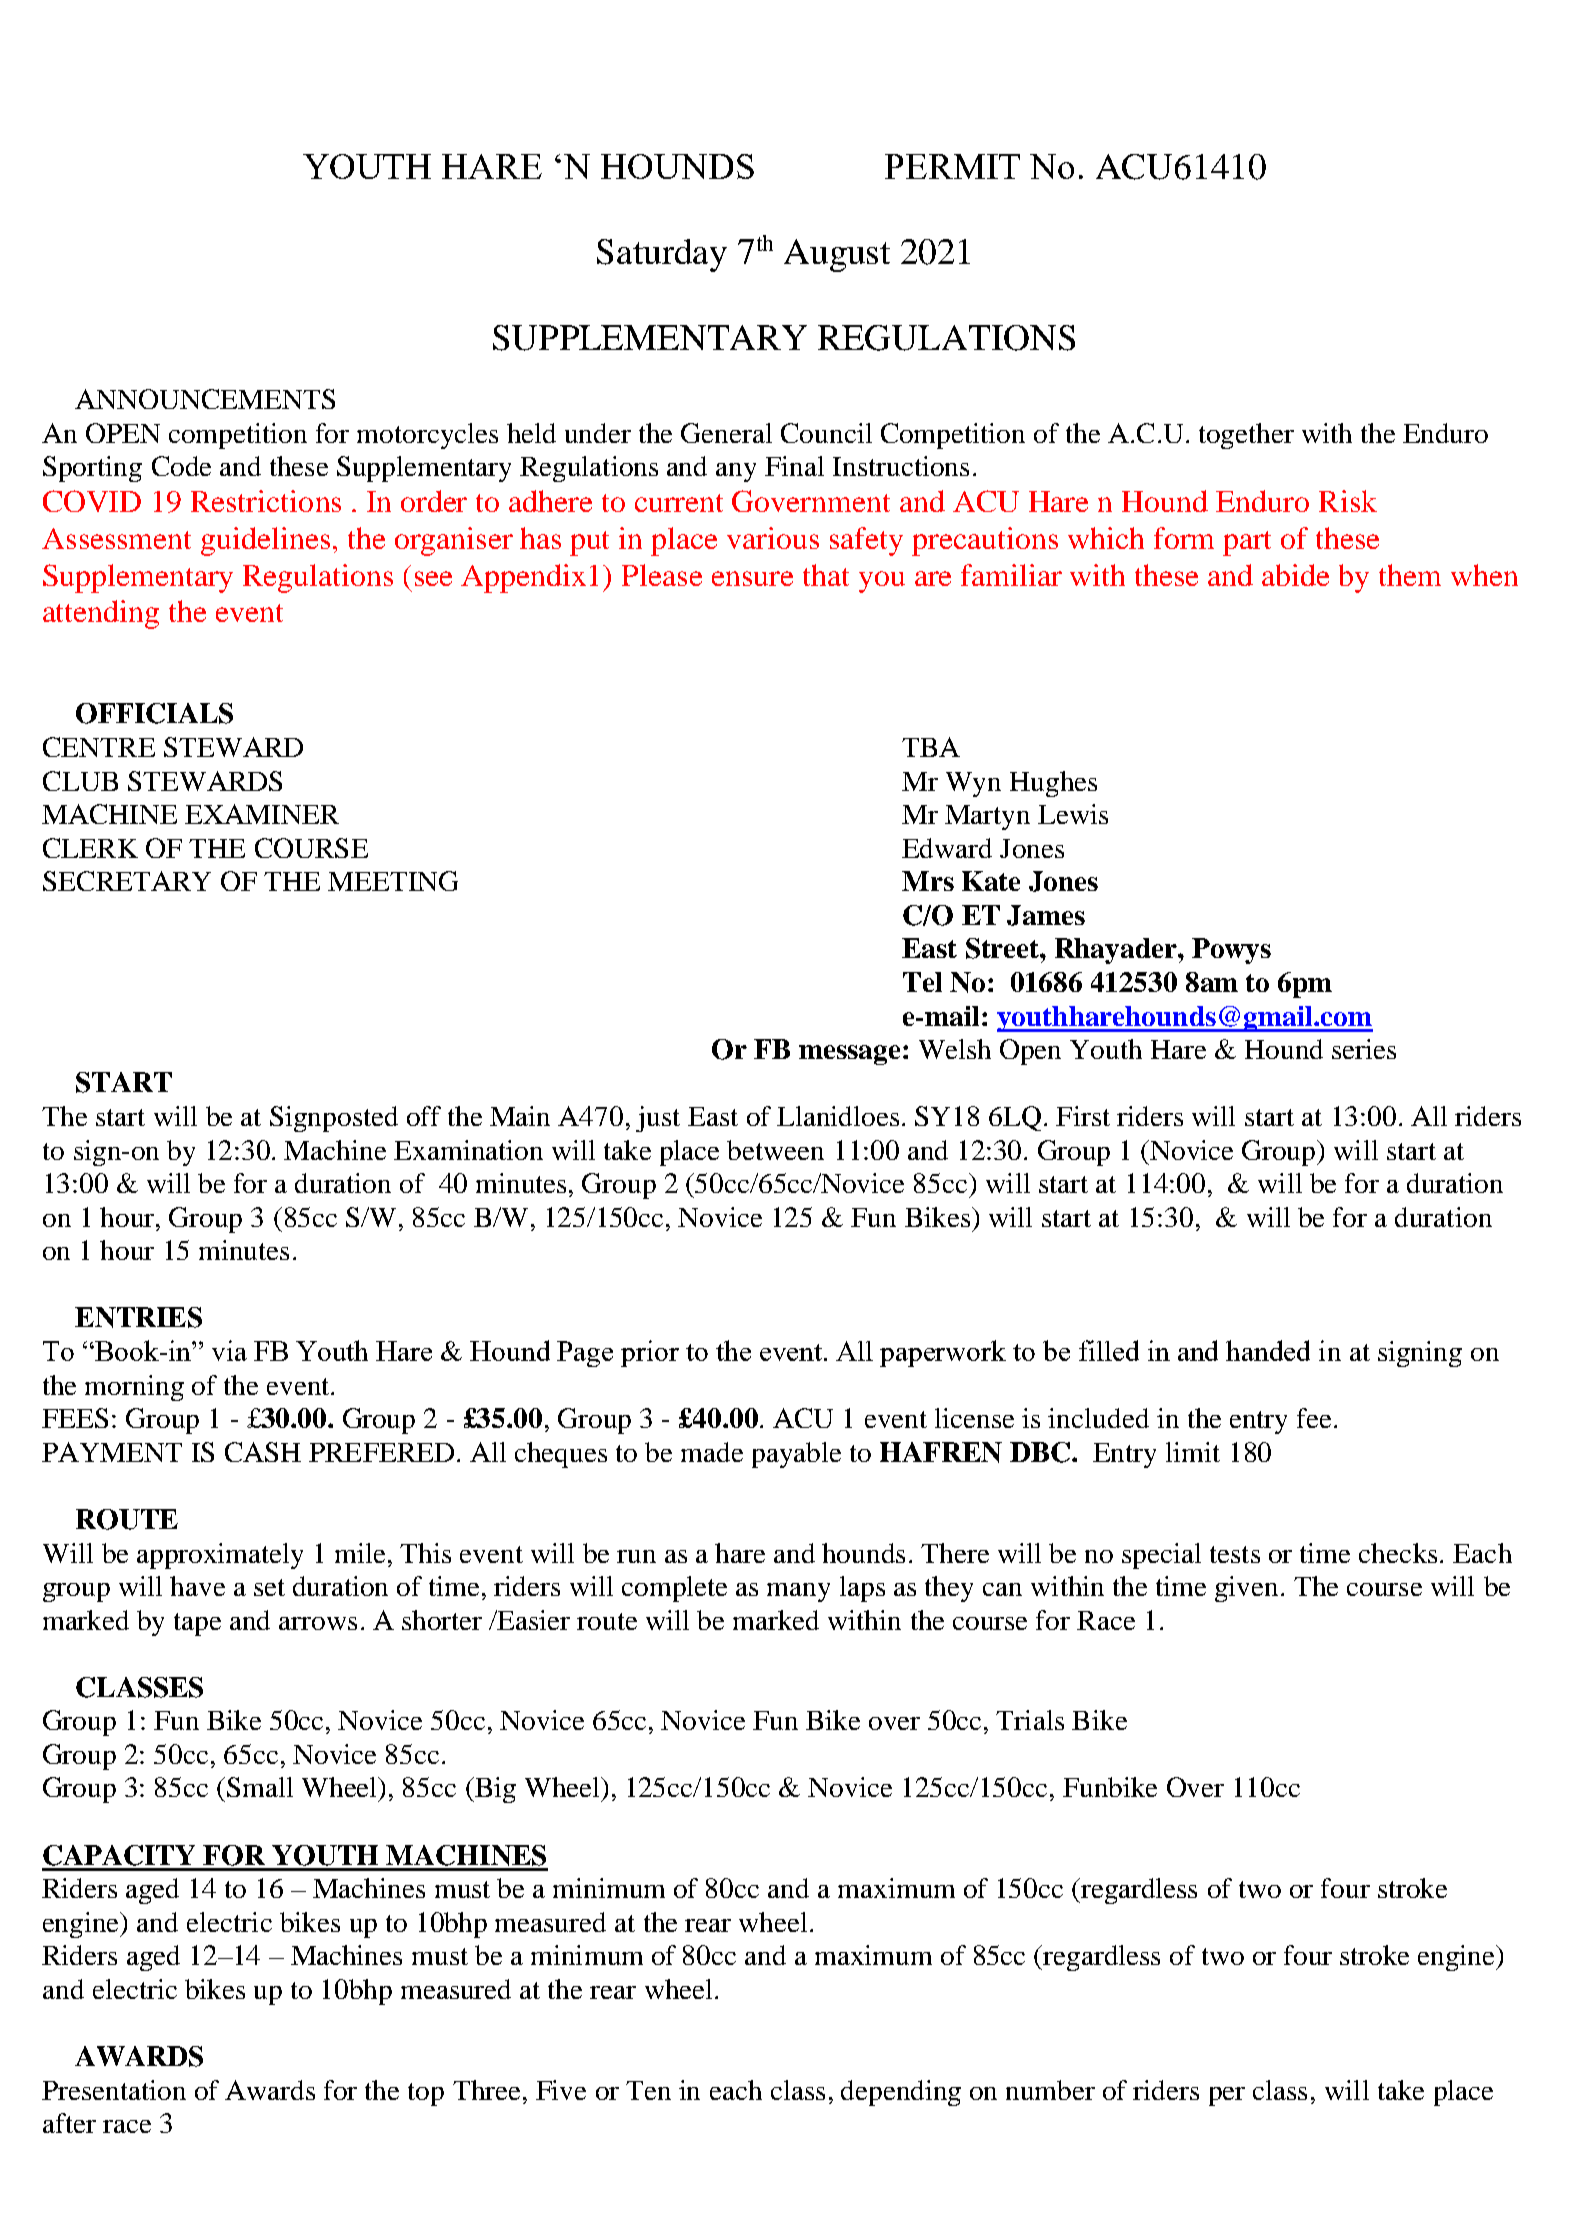  I want to click on August, so click(837, 255).
